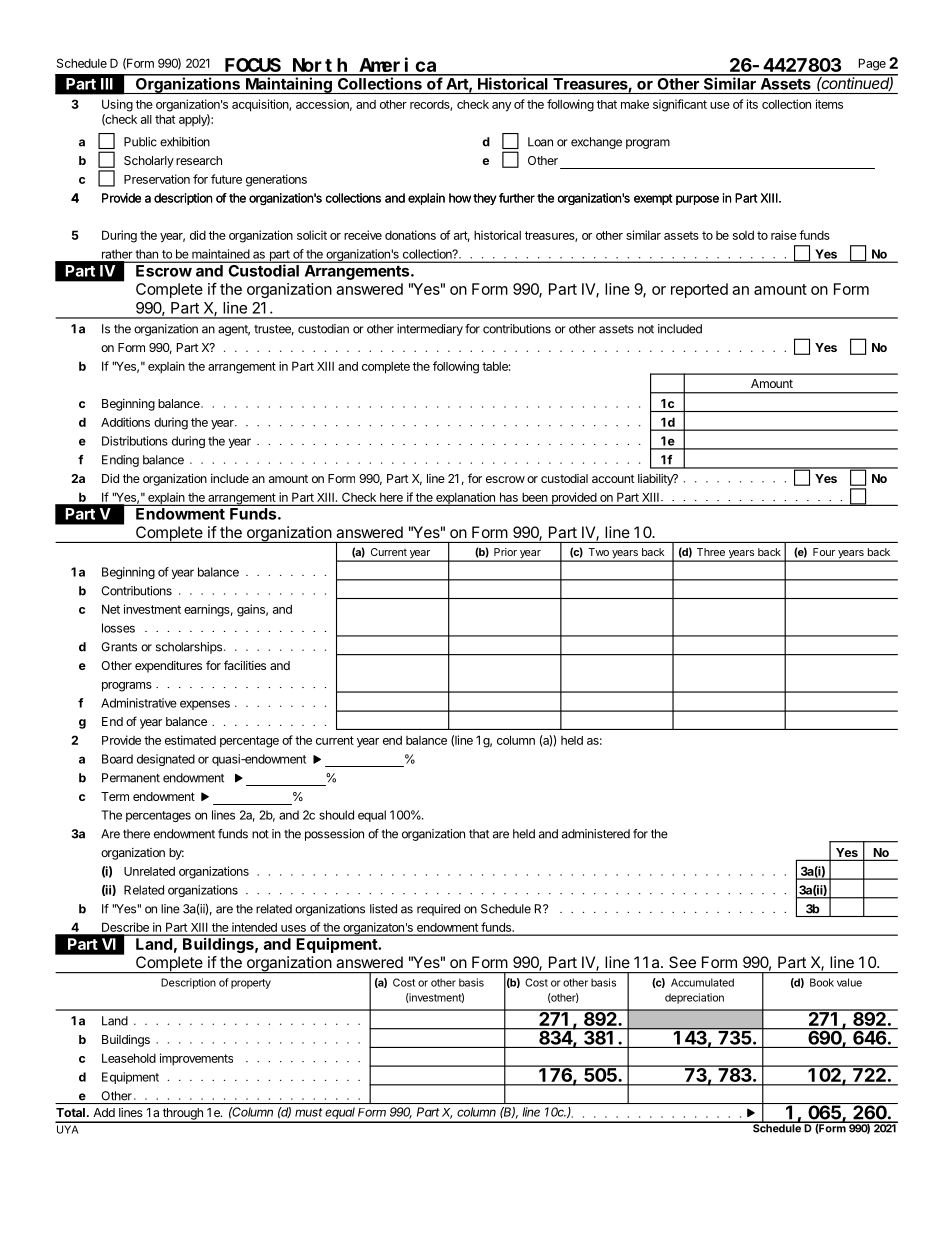 The image size is (952, 1233). Describe the element at coordinates (196, 1059) in the screenshot. I see `improvements` at that location.
